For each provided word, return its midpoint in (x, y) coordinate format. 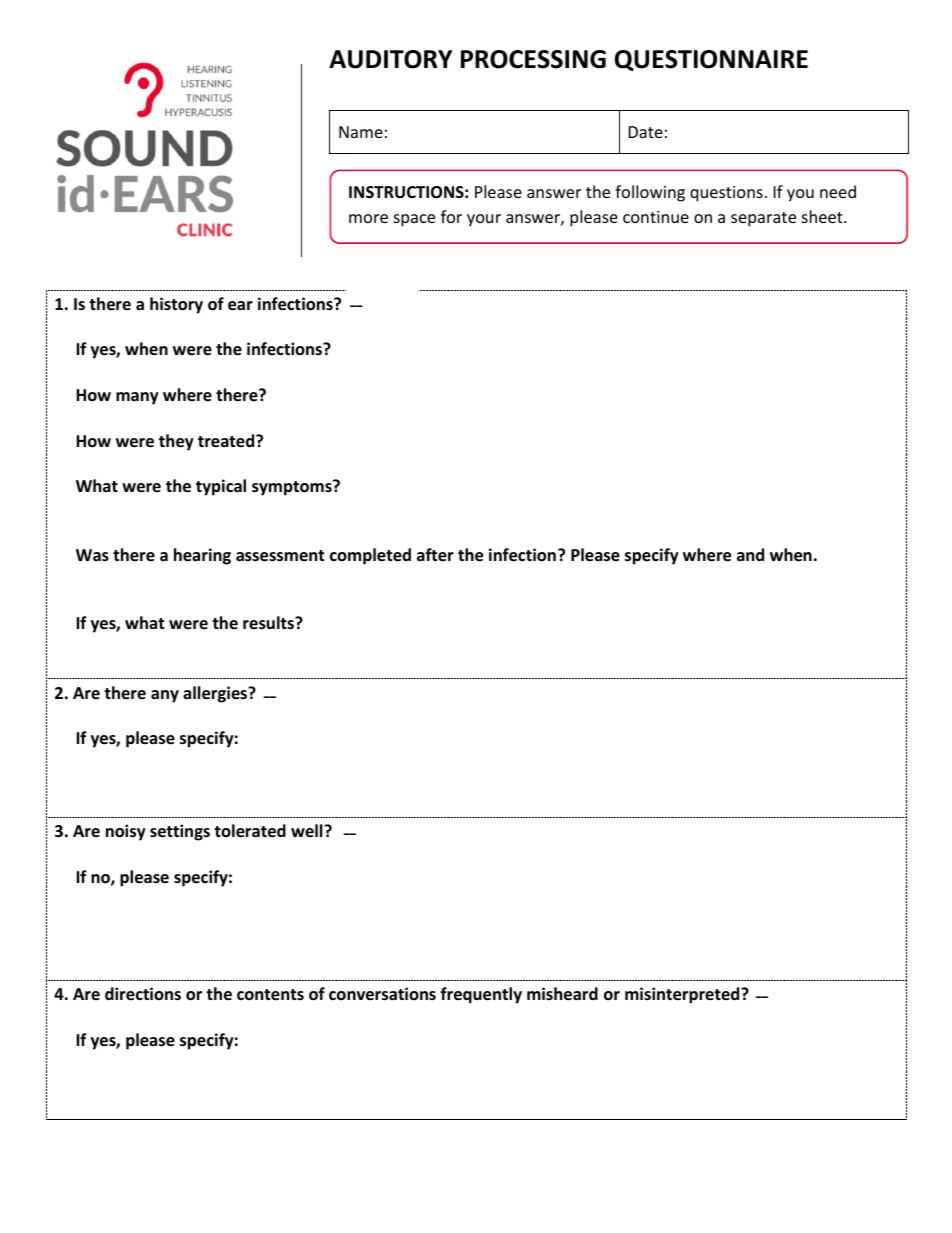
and (750, 554)
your (484, 220)
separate (763, 219)
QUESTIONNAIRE (711, 60)
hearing (202, 556)
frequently (481, 995)
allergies (216, 694)
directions (143, 994)
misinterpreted (683, 995)
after (435, 555)
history (176, 305)
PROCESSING (533, 59)
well (306, 830)
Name (361, 132)
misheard (562, 994)
